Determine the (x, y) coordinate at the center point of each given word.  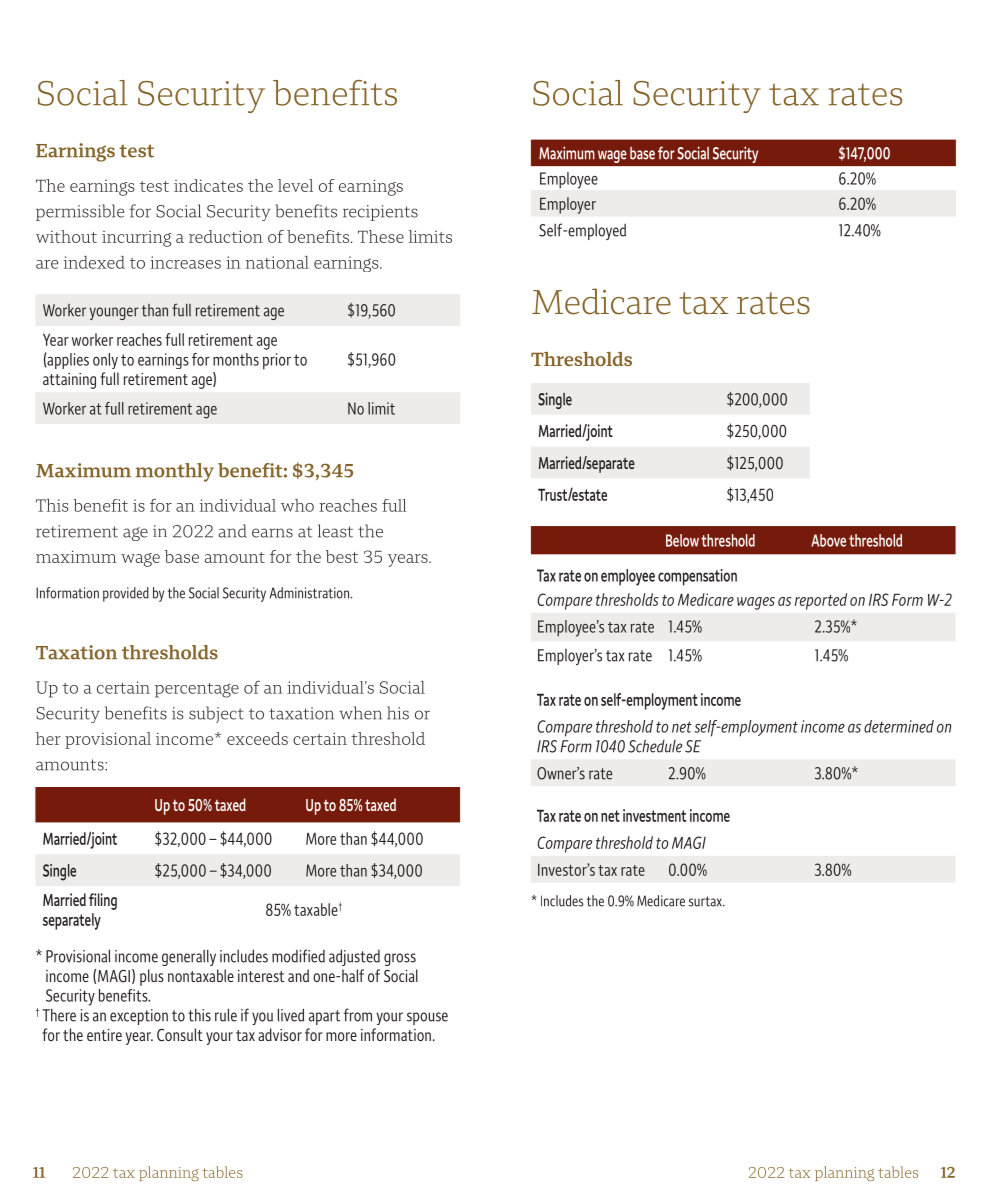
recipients (380, 213)
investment (654, 815)
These (381, 236)
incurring (136, 239)
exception (139, 1017)
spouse (427, 1018)
